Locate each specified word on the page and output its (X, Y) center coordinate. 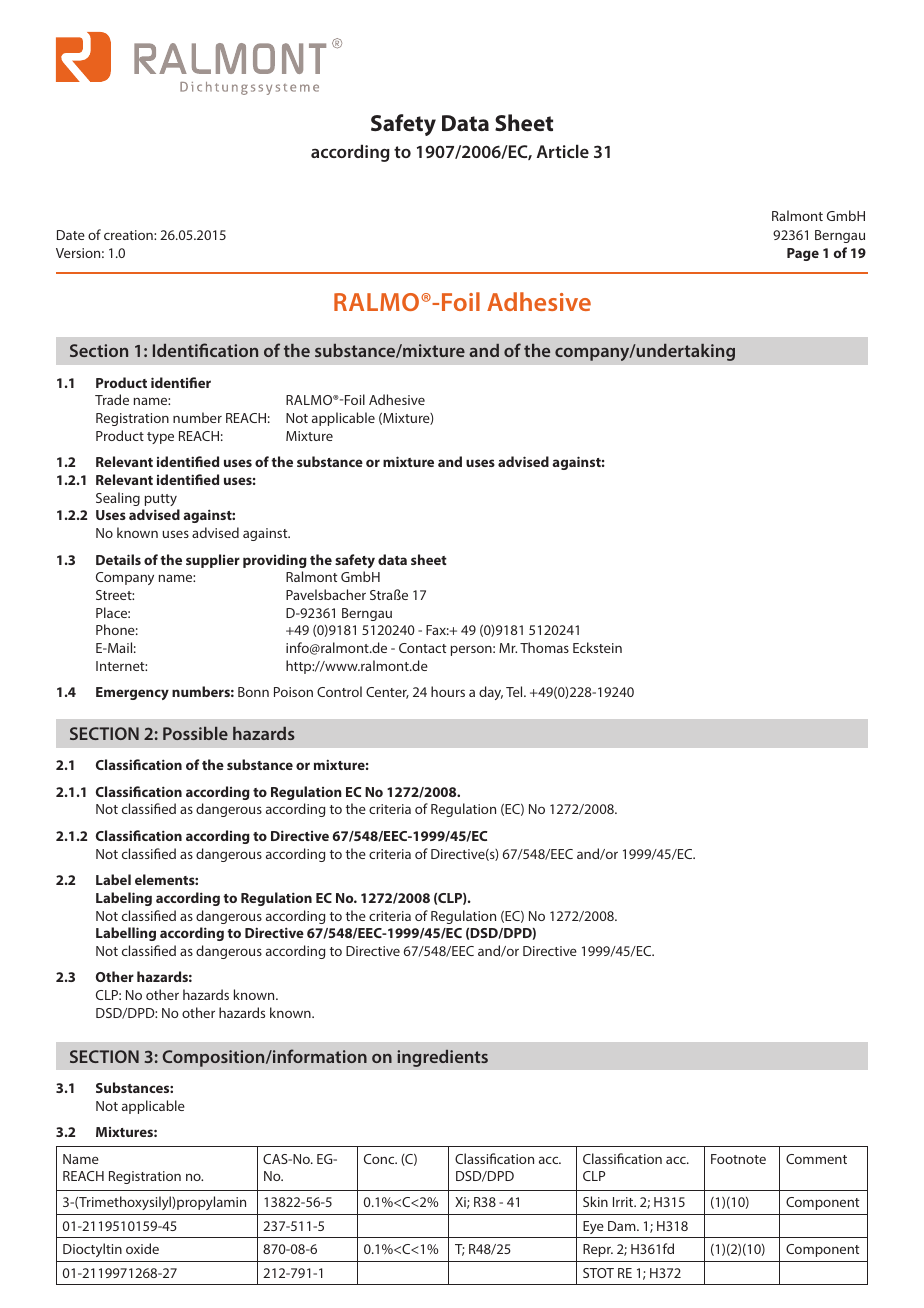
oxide (142, 1248)
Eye (593, 1227)
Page (803, 254)
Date (71, 235)
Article (563, 151)
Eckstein (597, 647)
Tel (515, 691)
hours (448, 691)
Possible (195, 733)
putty (161, 500)
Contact (422, 648)
